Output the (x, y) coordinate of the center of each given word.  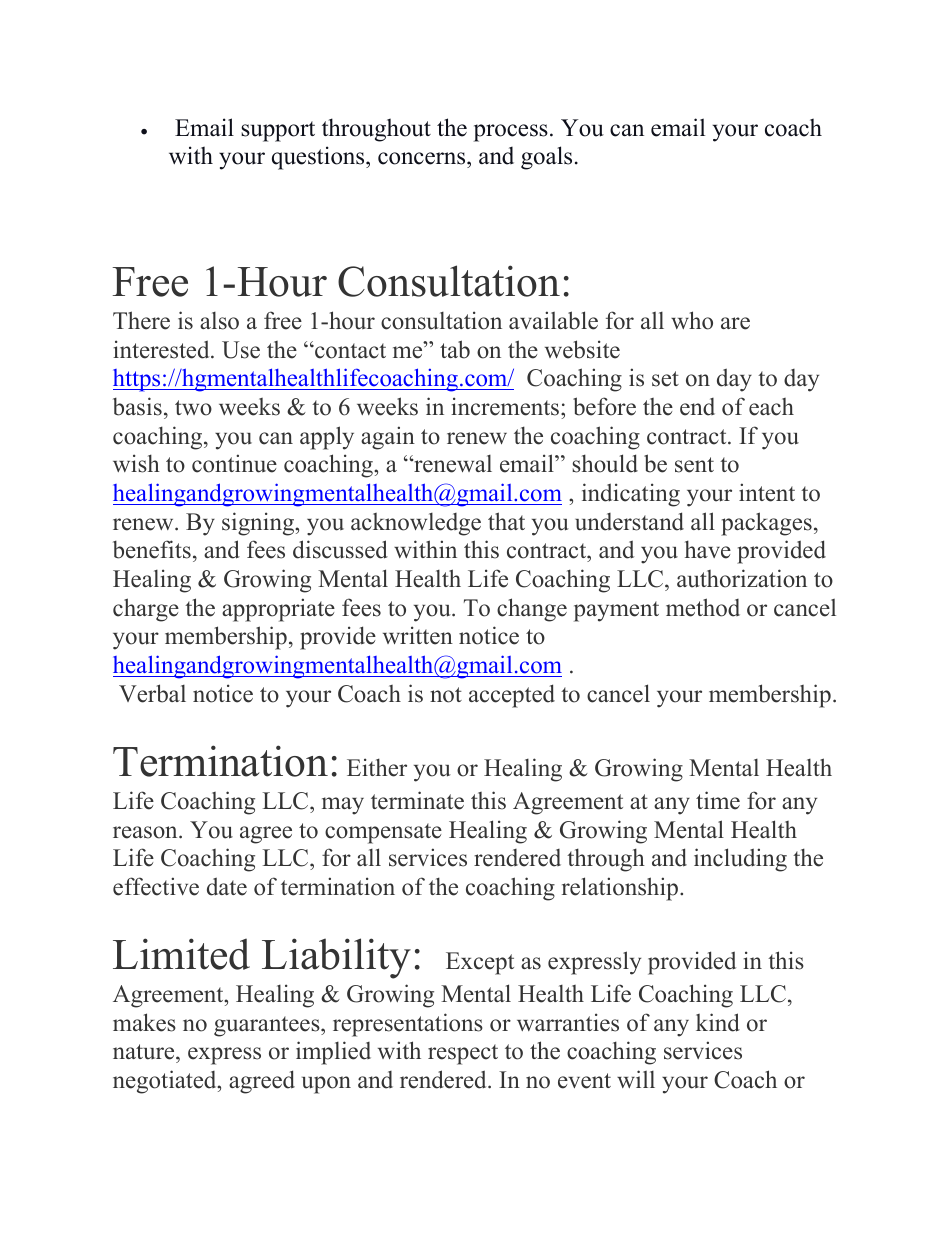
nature (145, 1053)
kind (718, 1022)
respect (463, 1054)
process (511, 133)
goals (546, 158)
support (278, 131)
